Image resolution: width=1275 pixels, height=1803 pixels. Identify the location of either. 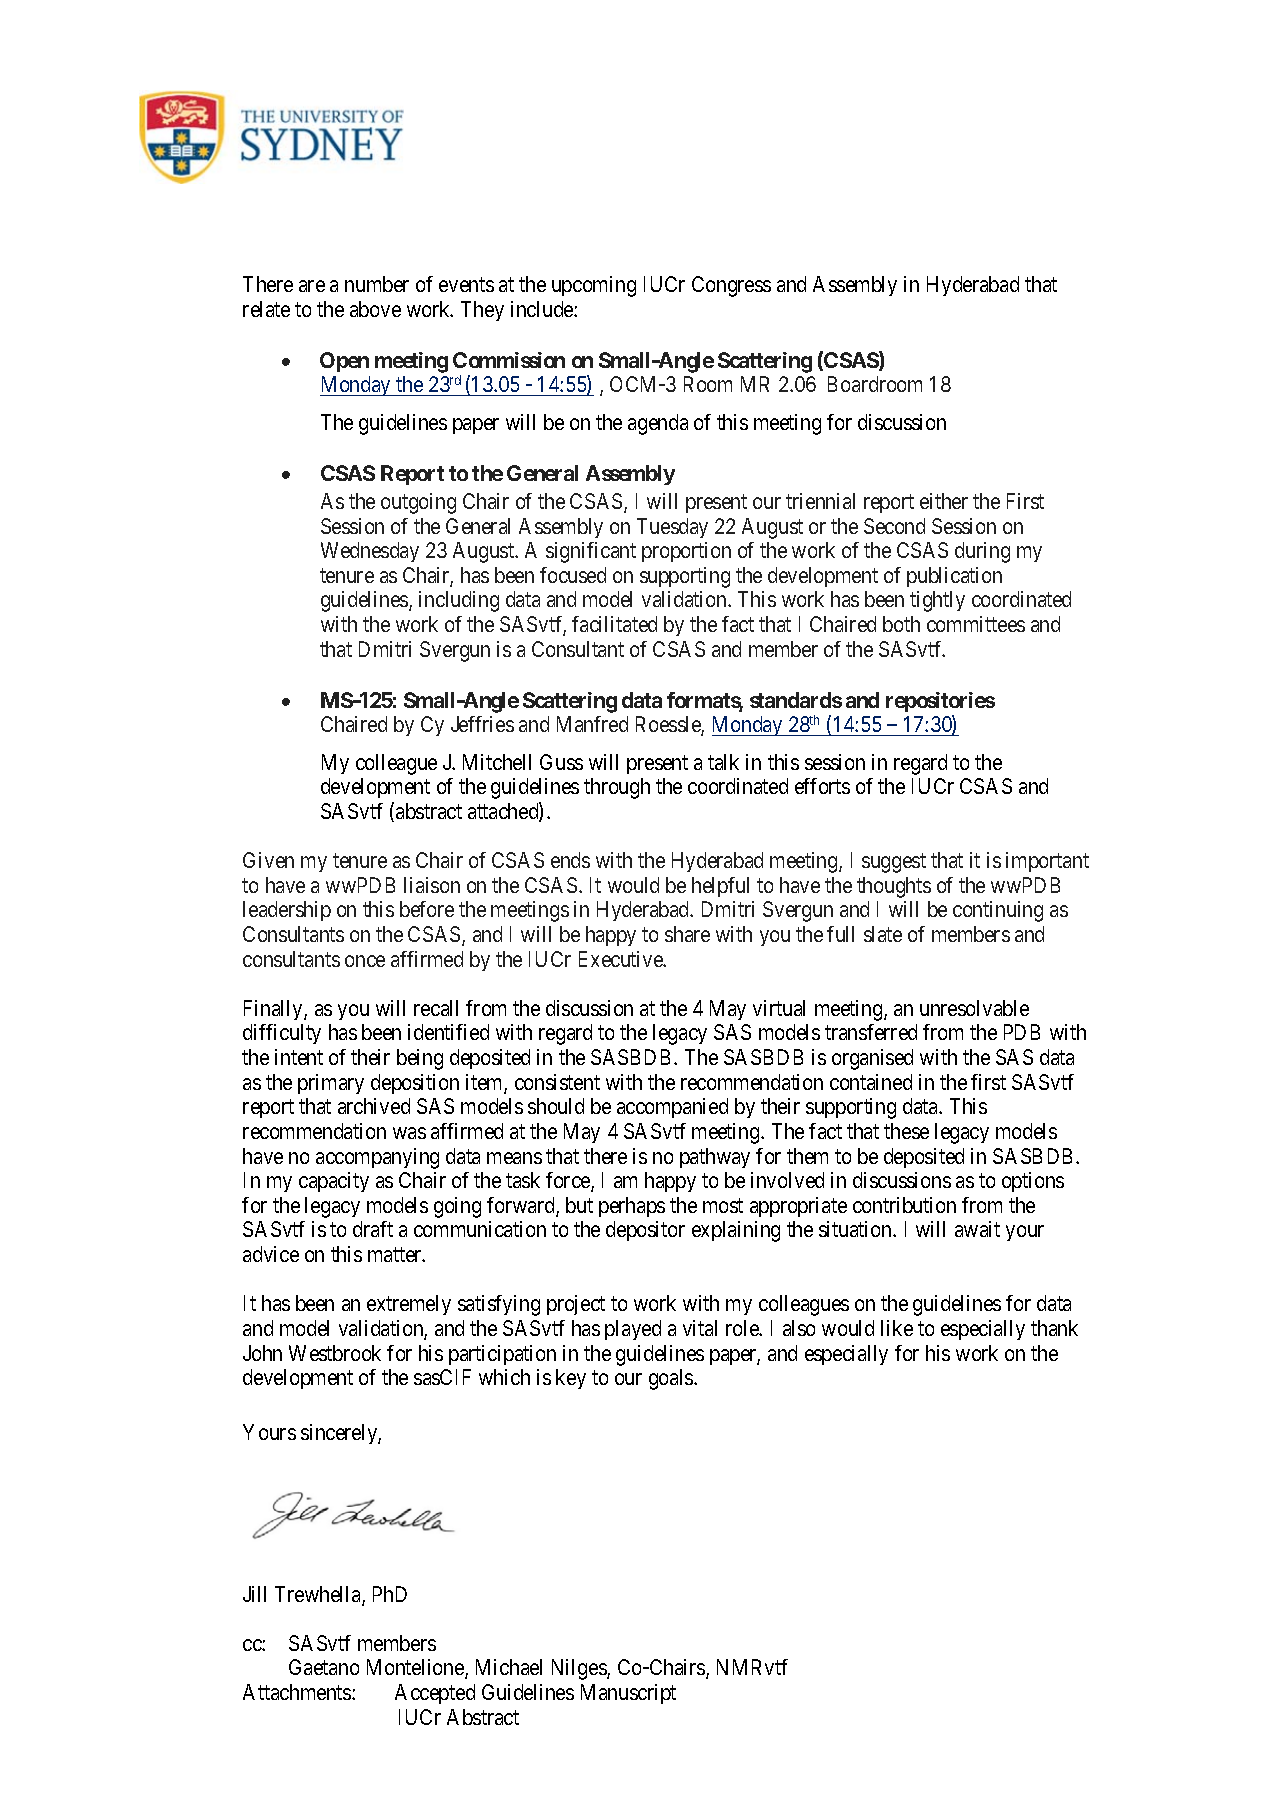
(944, 501).
